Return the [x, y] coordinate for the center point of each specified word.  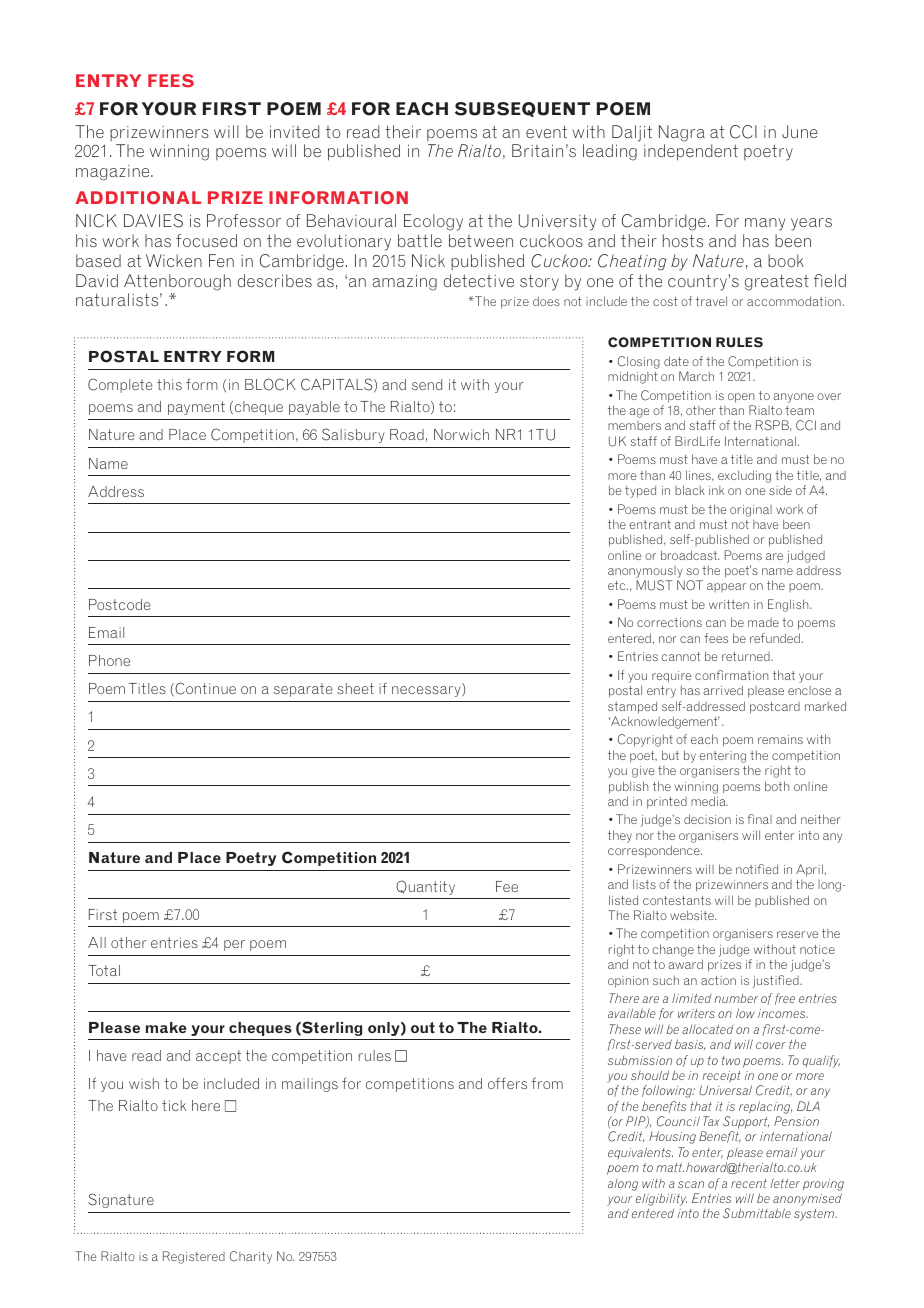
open [741, 398]
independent [691, 152]
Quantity [425, 887]
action [718, 980]
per [234, 945]
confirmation [731, 675]
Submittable [757, 1213]
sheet [355, 688]
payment [196, 408]
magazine [114, 173]
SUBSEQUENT [522, 109]
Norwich [461, 434]
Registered [194, 1257]
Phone [109, 660]
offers [507, 1083]
